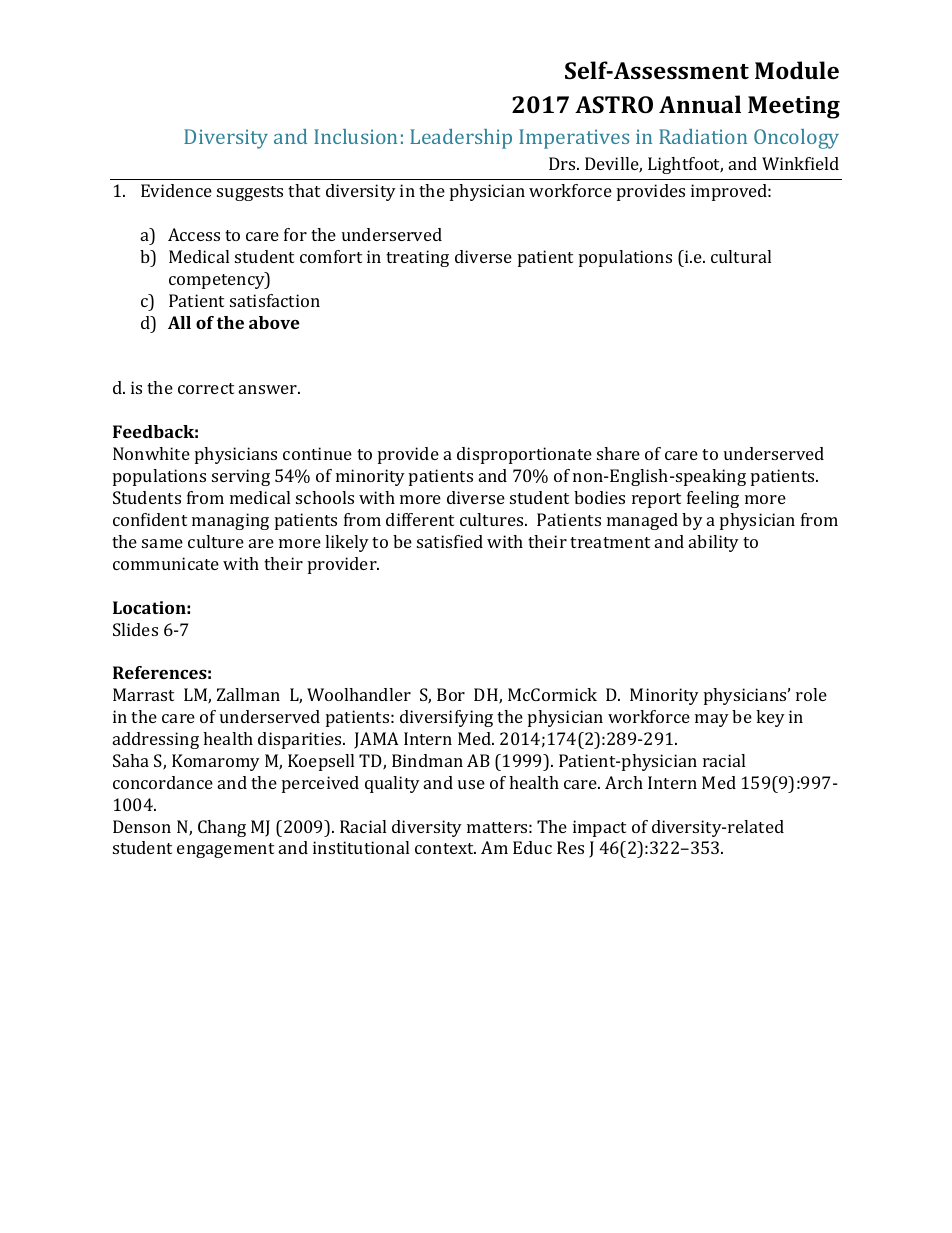  I want to click on impact, so click(599, 828).
